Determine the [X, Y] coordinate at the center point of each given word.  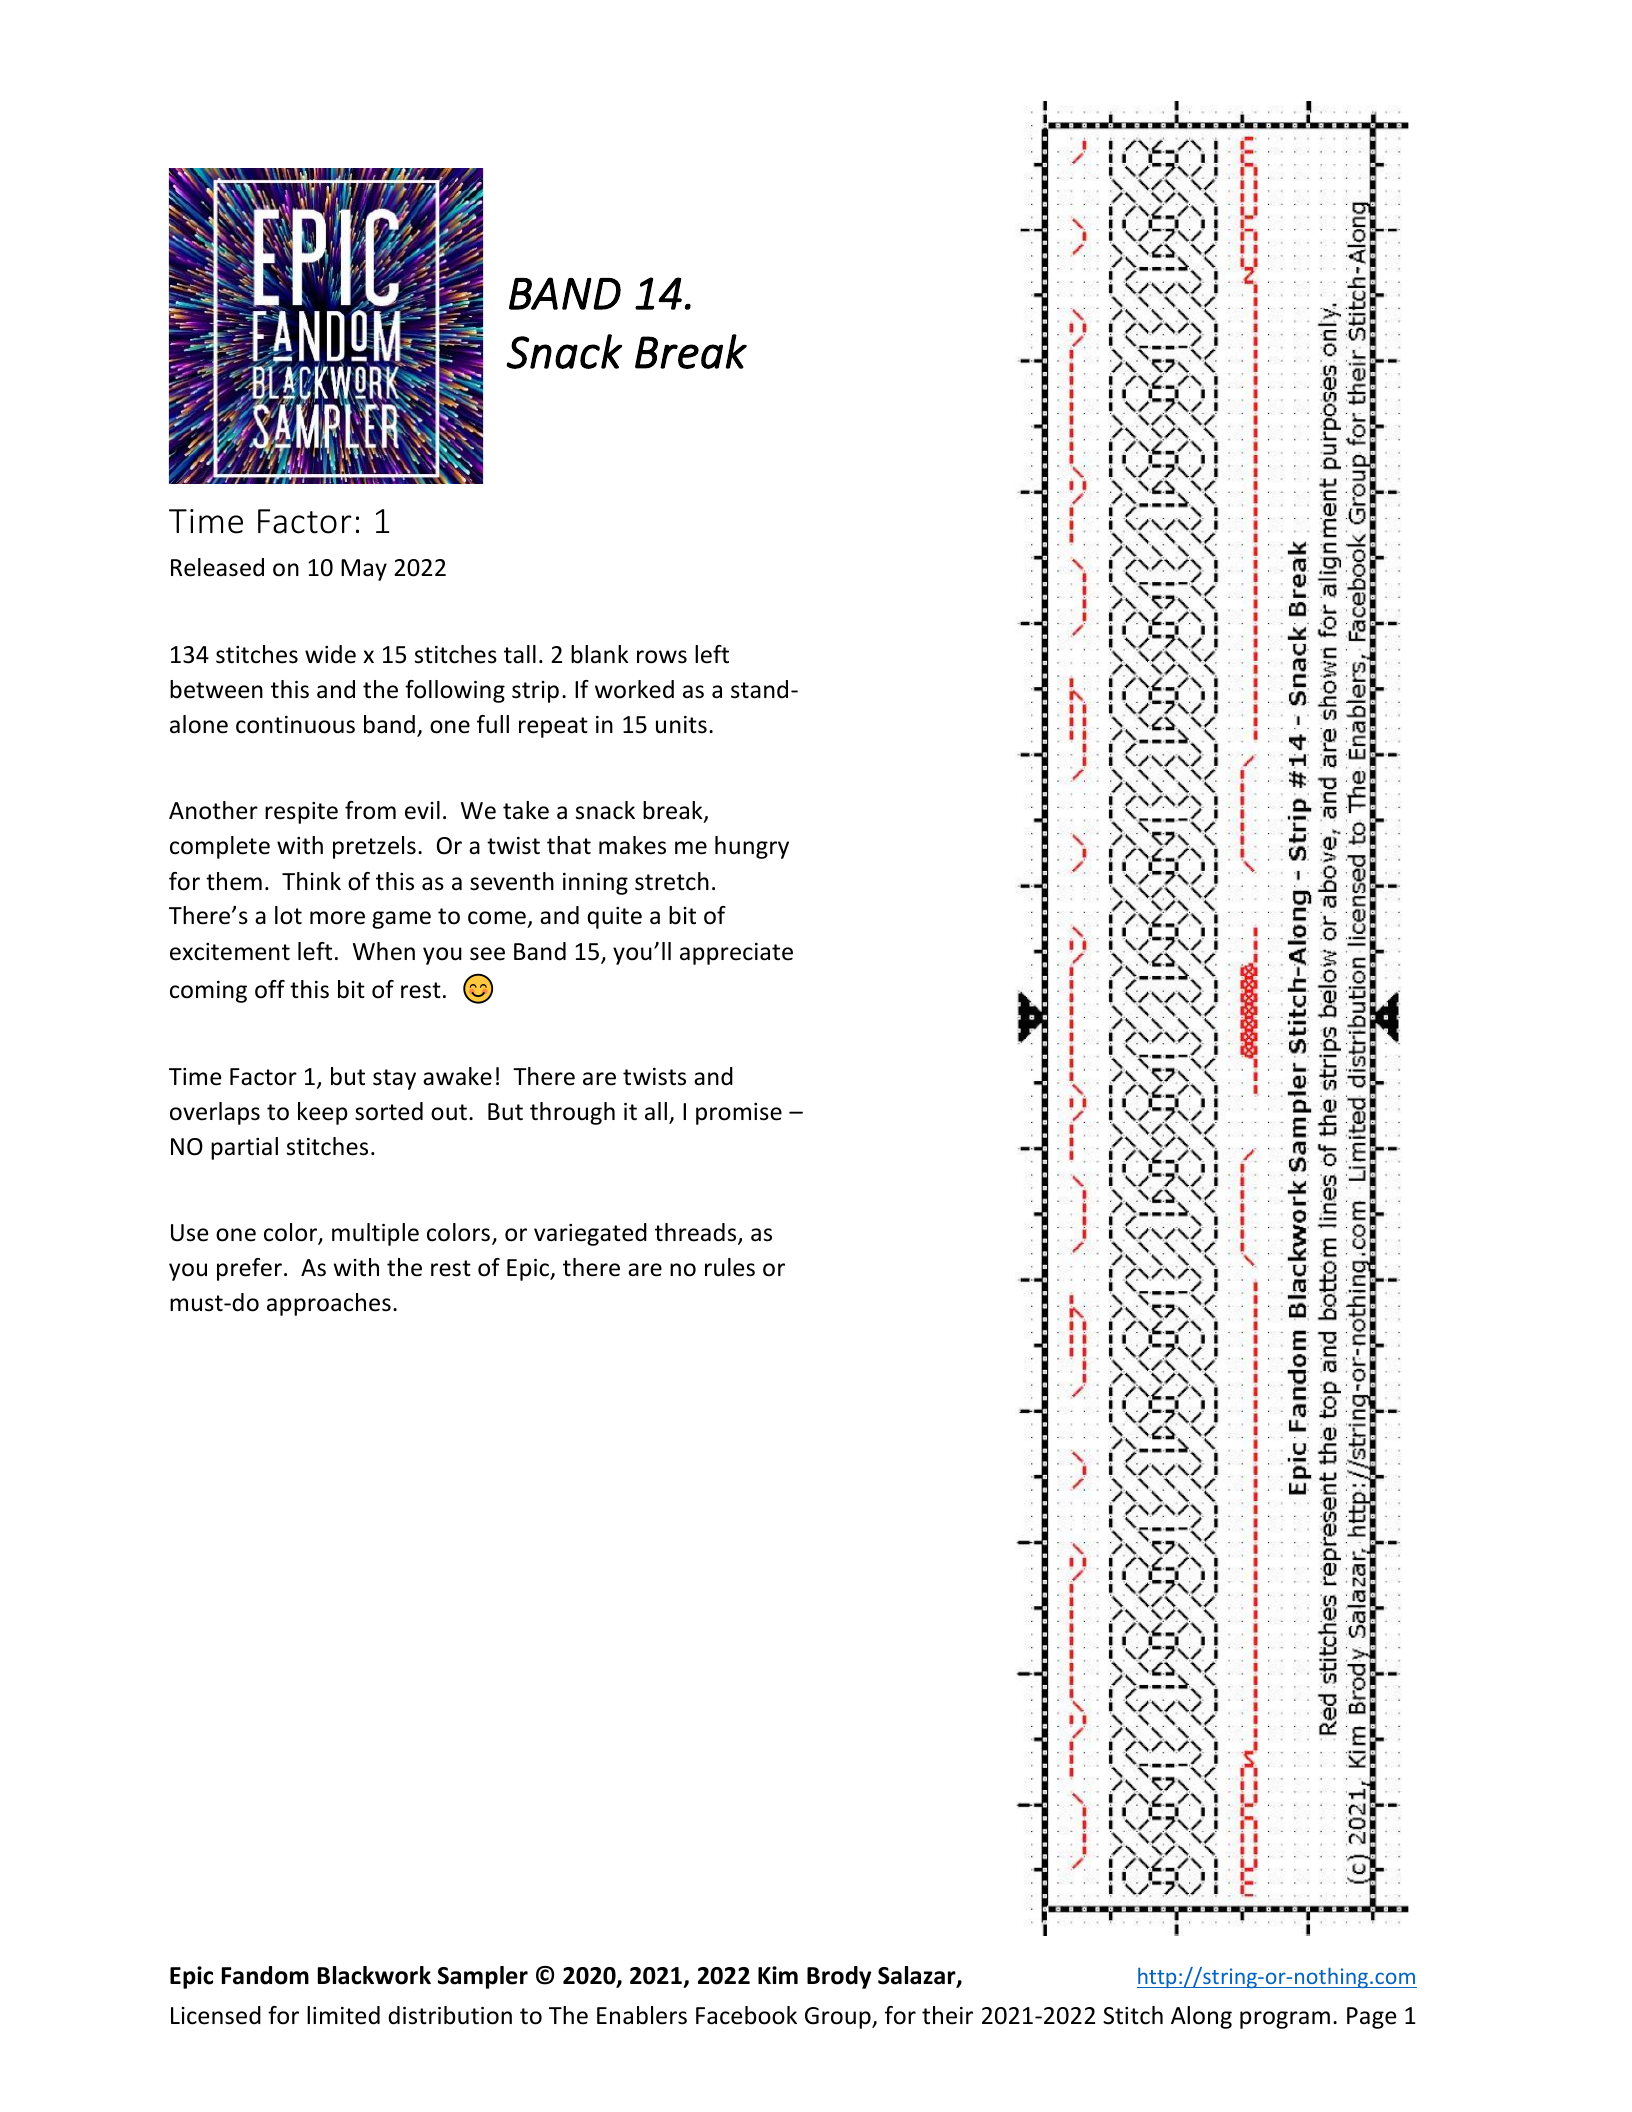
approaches [329, 1304]
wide [330, 654]
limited [343, 2015]
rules [730, 1267]
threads [697, 1233]
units [681, 725]
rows [662, 657]
